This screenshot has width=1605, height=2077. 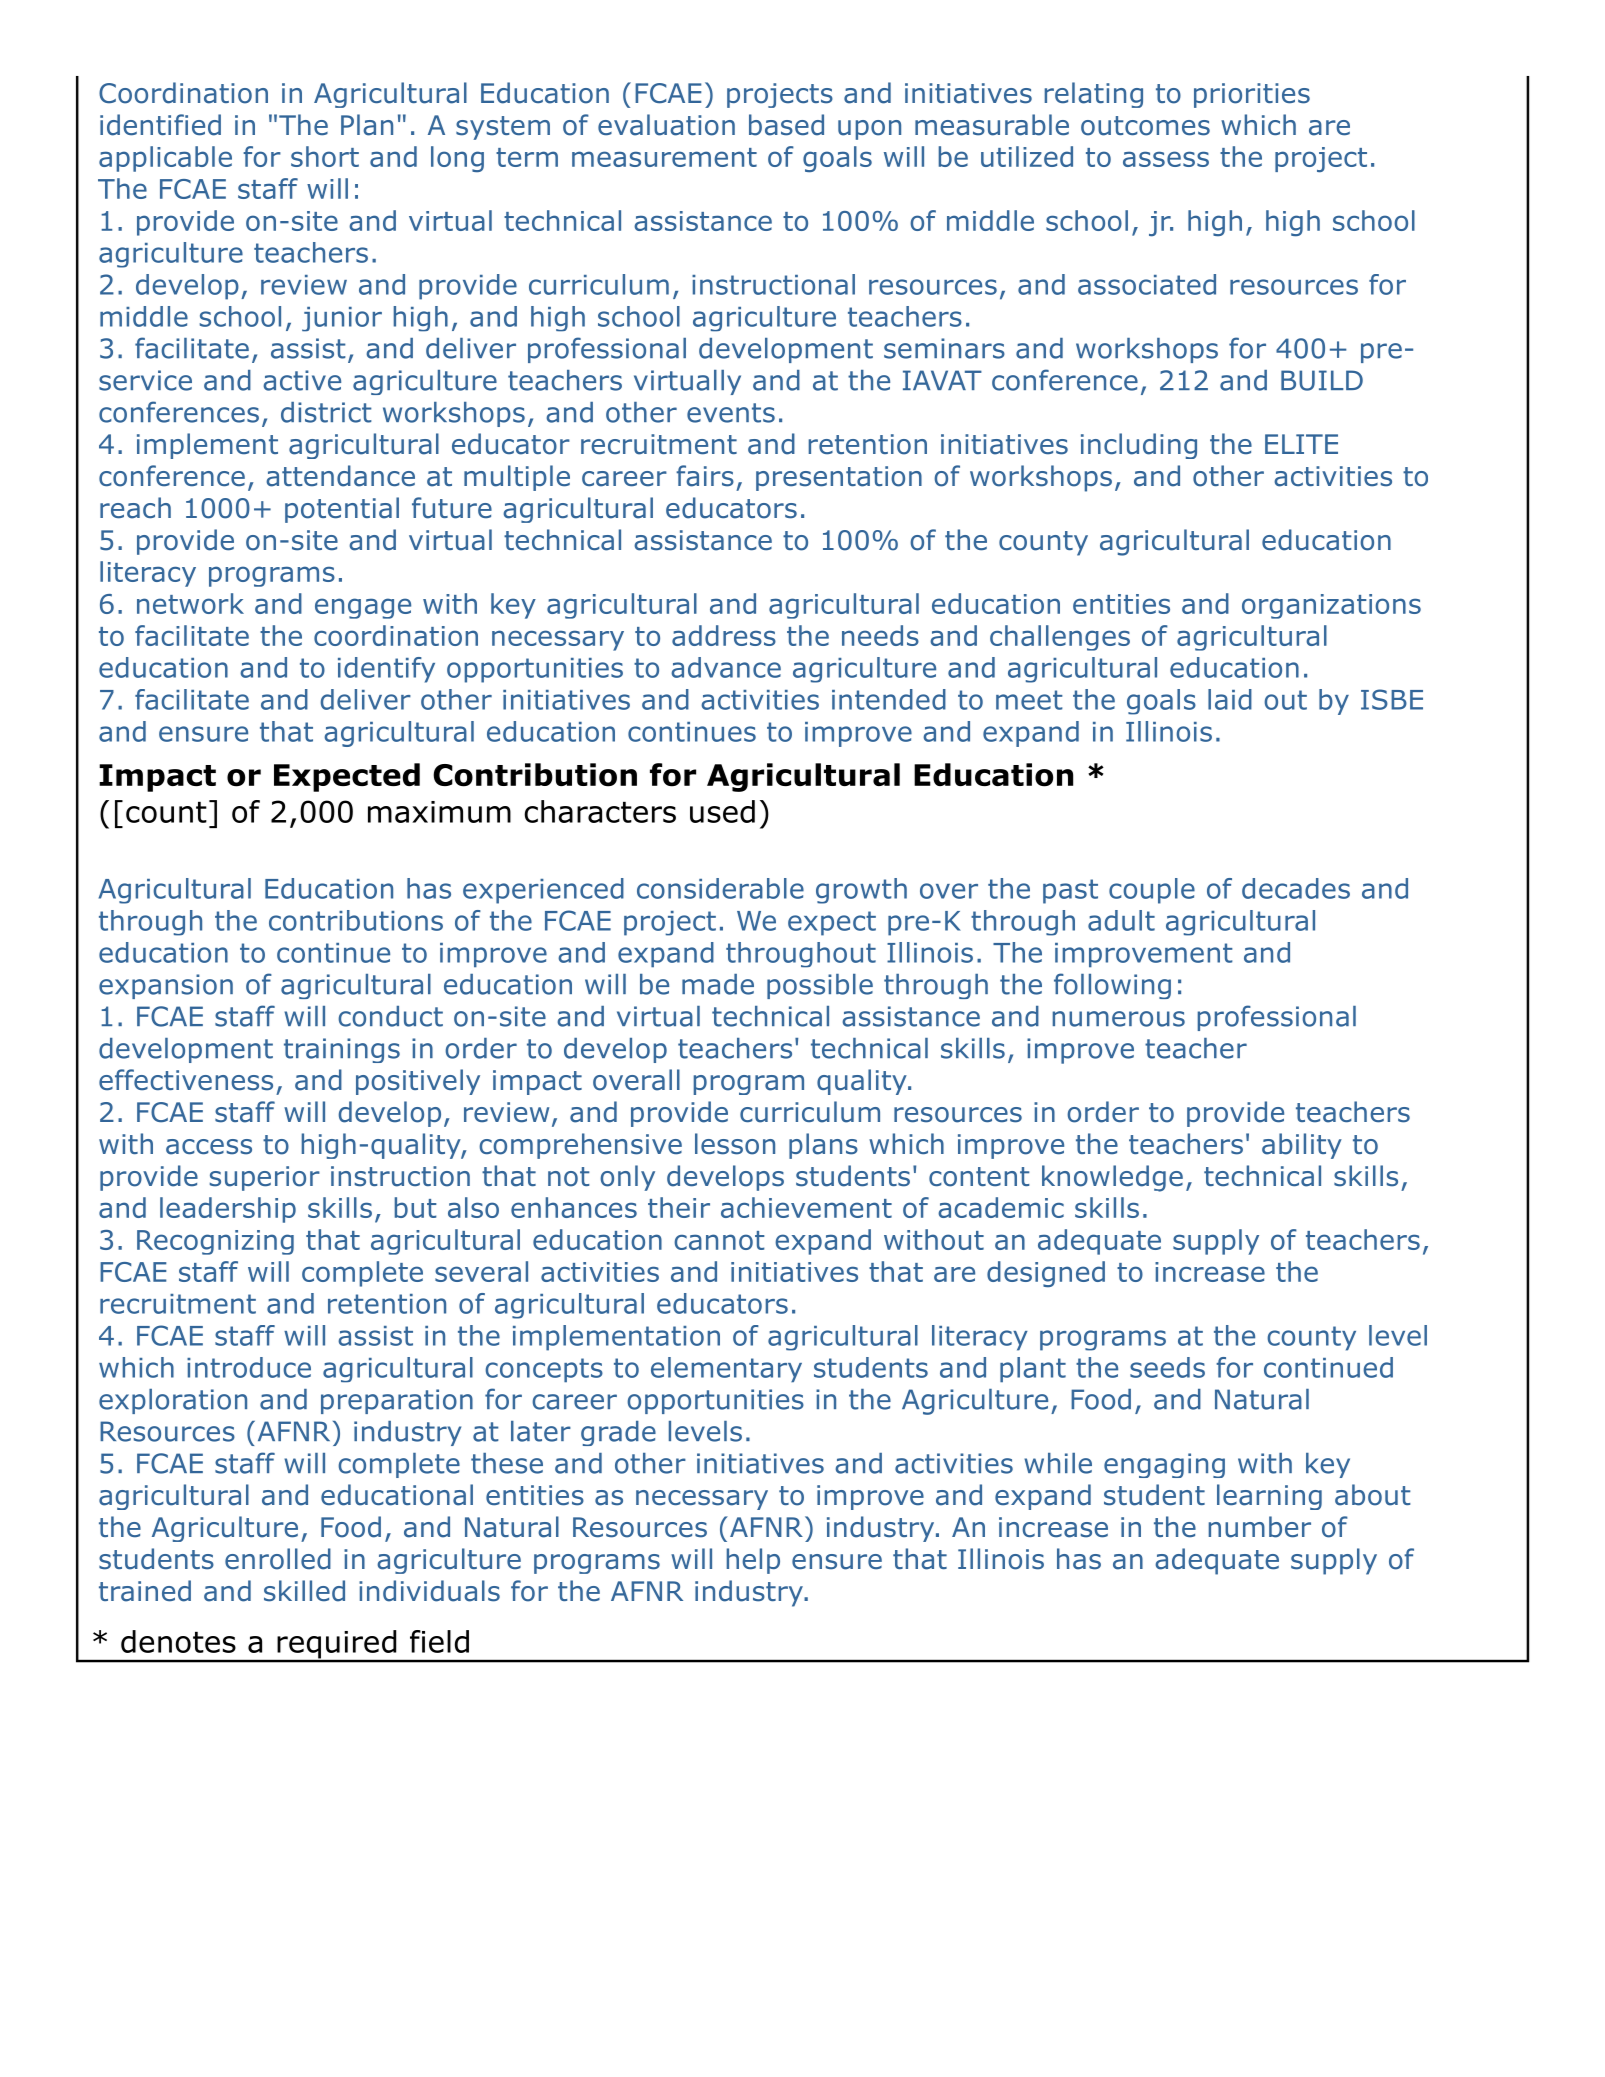 I want to click on short, so click(x=325, y=156).
